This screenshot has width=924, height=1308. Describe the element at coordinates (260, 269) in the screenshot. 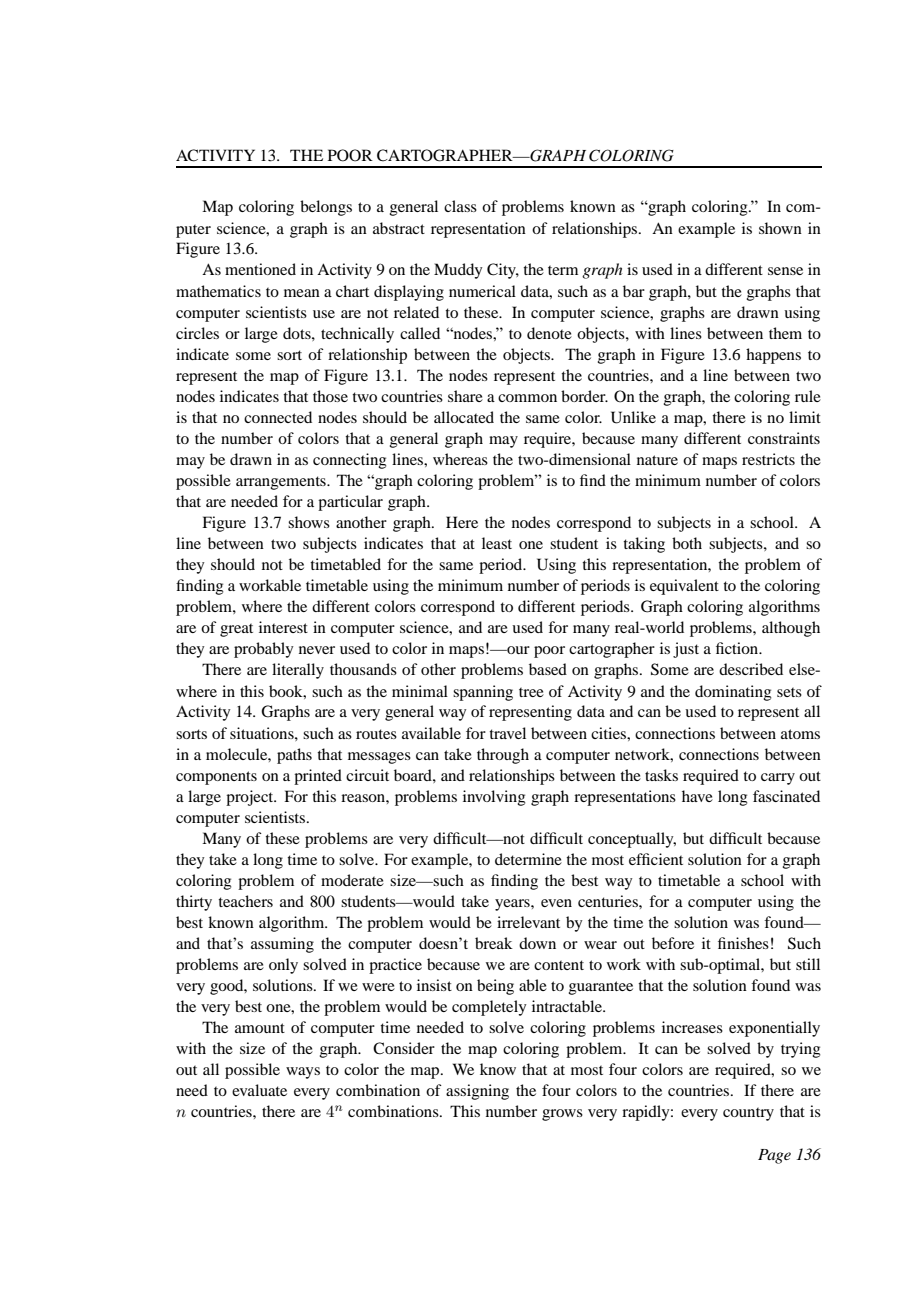

I see `mentioned` at that location.
